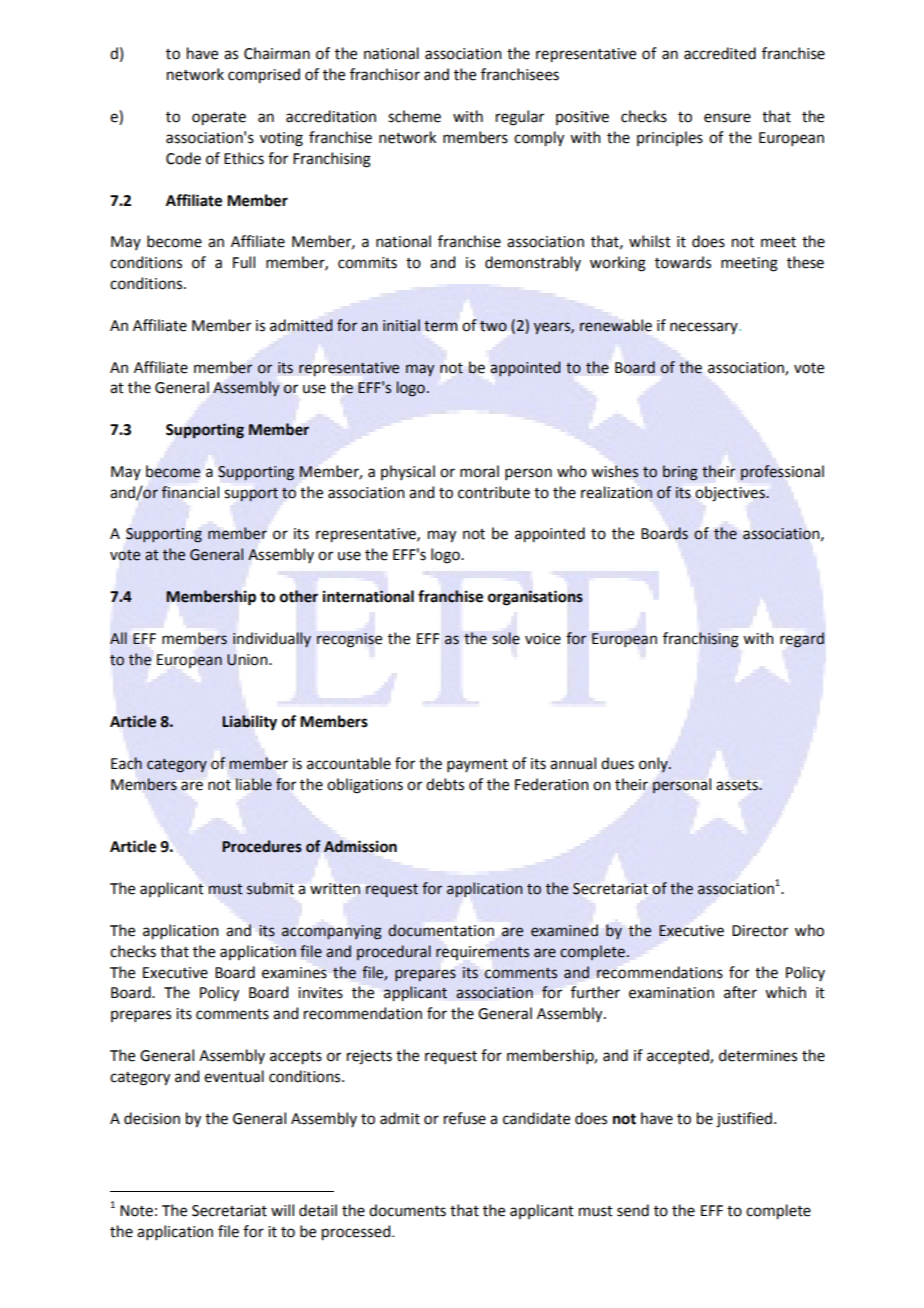 This image has height=1308, width=924. What do you see at coordinates (802, 640) in the image?
I see `regard` at bounding box center [802, 640].
